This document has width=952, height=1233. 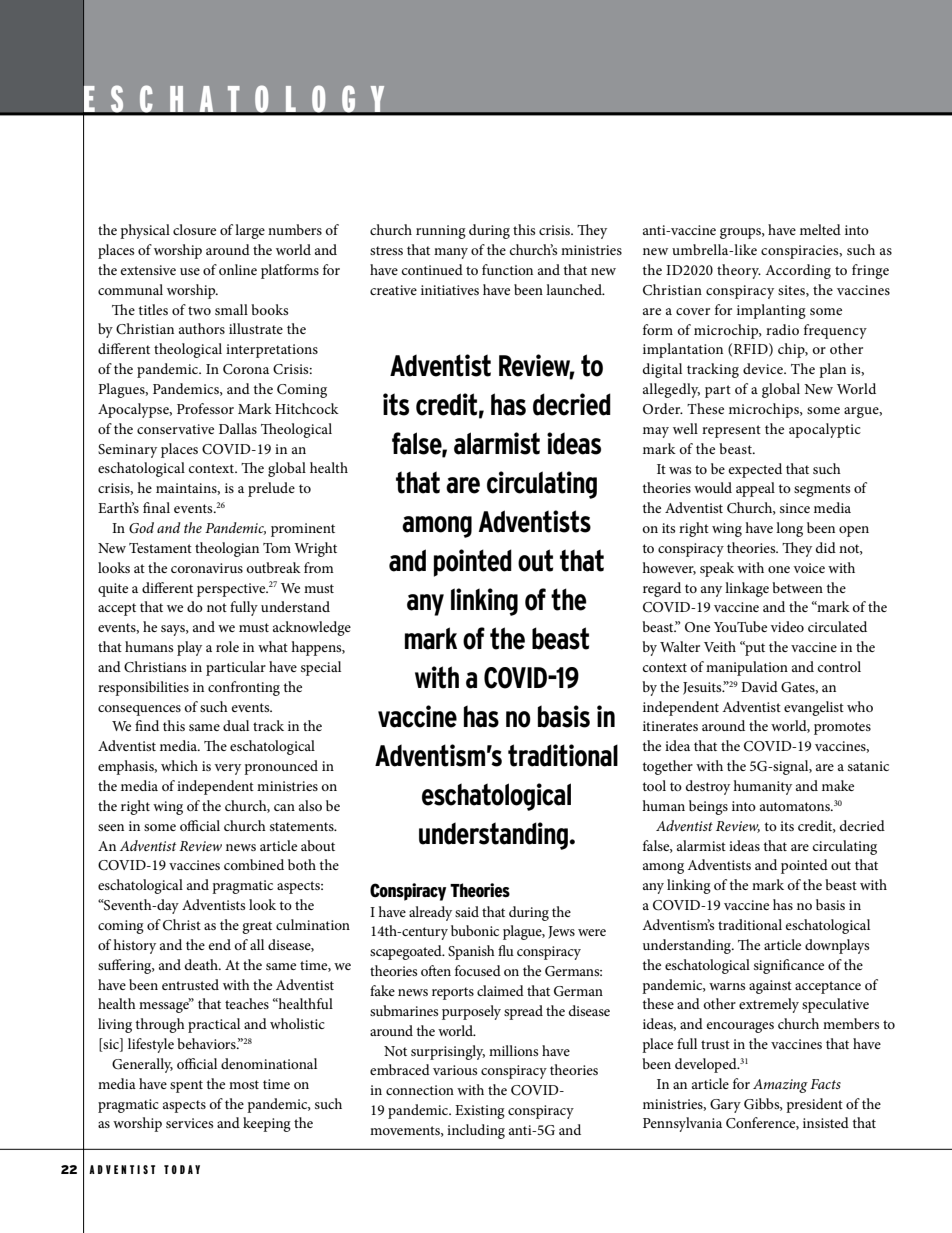 What do you see at coordinates (244, 688) in the document?
I see `confronting` at bounding box center [244, 688].
